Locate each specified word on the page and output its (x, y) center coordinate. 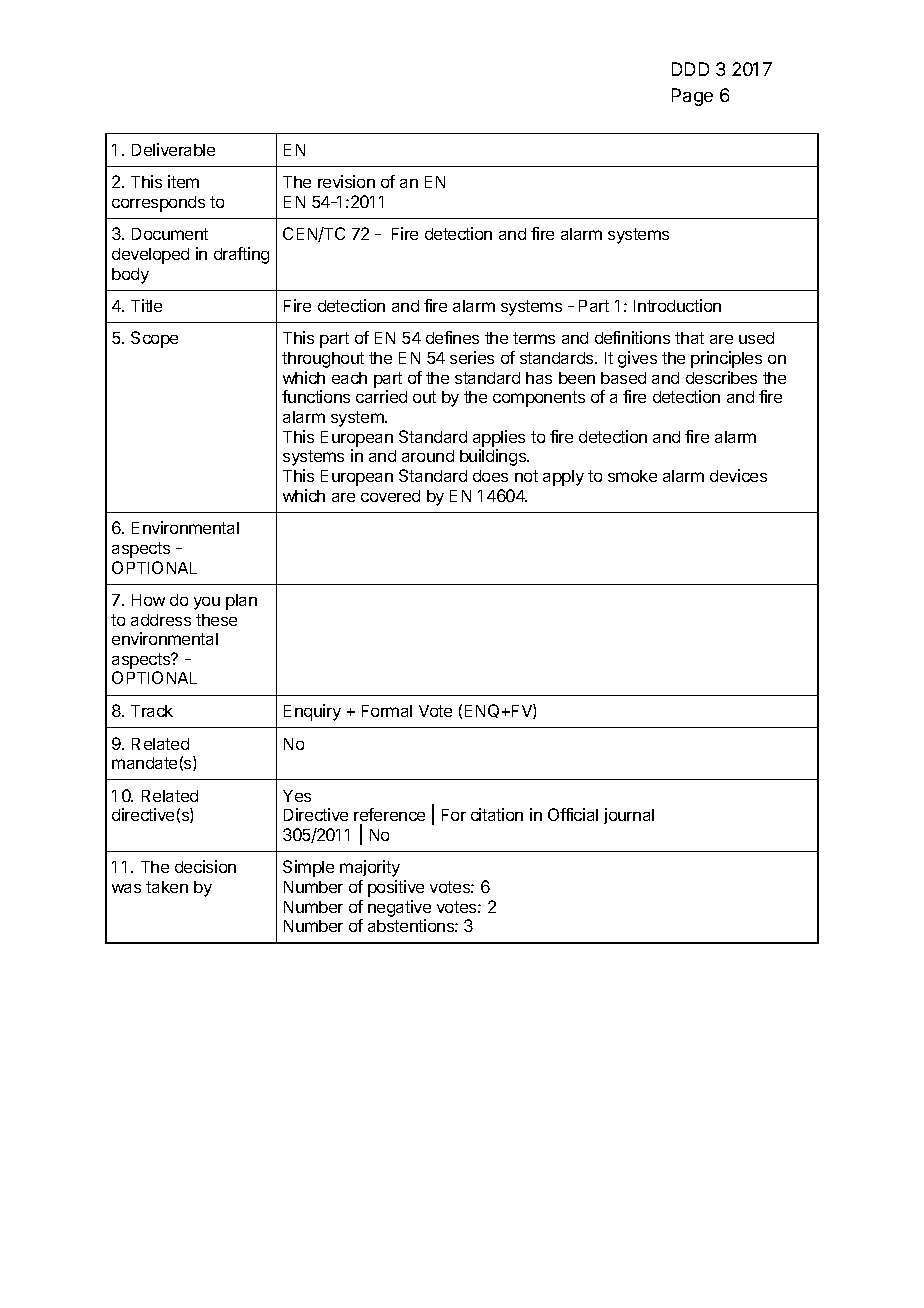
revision (346, 181)
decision (205, 866)
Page (692, 97)
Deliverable (173, 149)
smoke (632, 476)
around (428, 456)
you (207, 603)
